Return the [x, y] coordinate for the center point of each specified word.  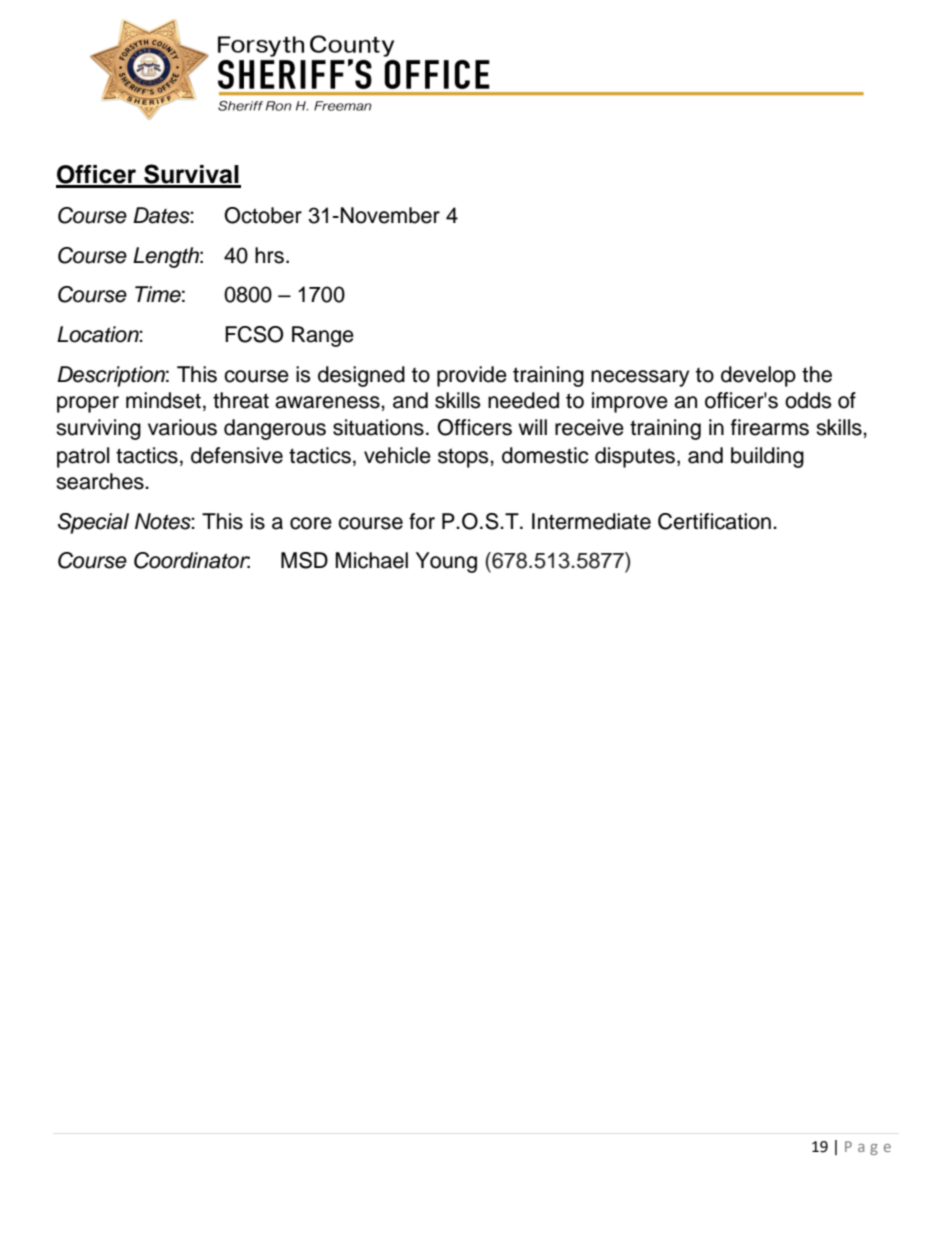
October [263, 215]
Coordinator [192, 560]
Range [323, 336]
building [767, 457]
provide [472, 376]
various [182, 427]
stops [464, 458]
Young [446, 562]
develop [758, 376]
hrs [269, 255]
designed [361, 376]
